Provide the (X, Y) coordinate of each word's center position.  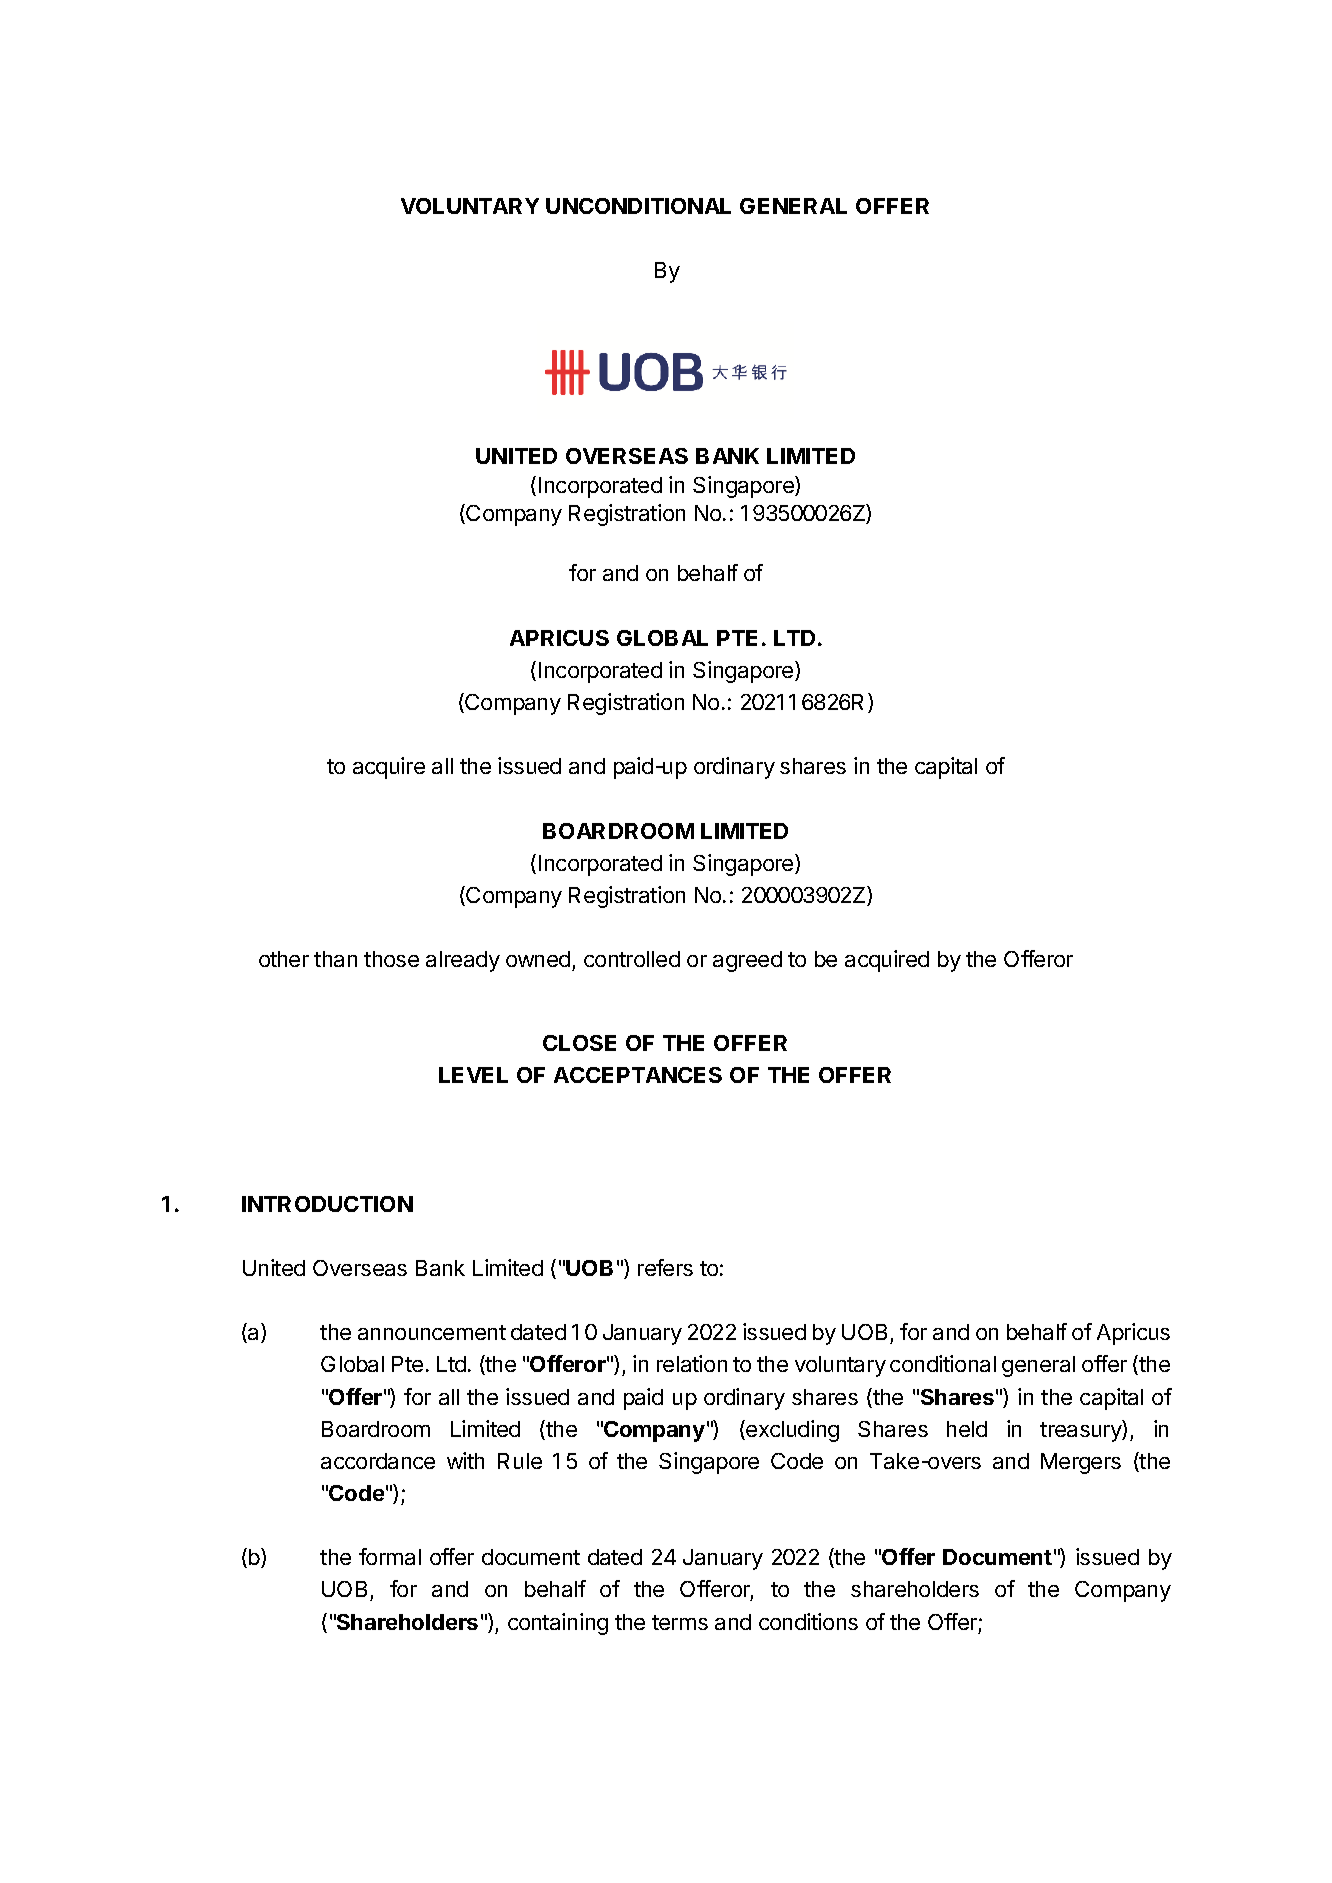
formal (390, 1556)
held (967, 1429)
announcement (432, 1332)
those (391, 959)
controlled (632, 959)
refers (665, 1267)
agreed (747, 961)
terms (680, 1622)
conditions (808, 1621)
